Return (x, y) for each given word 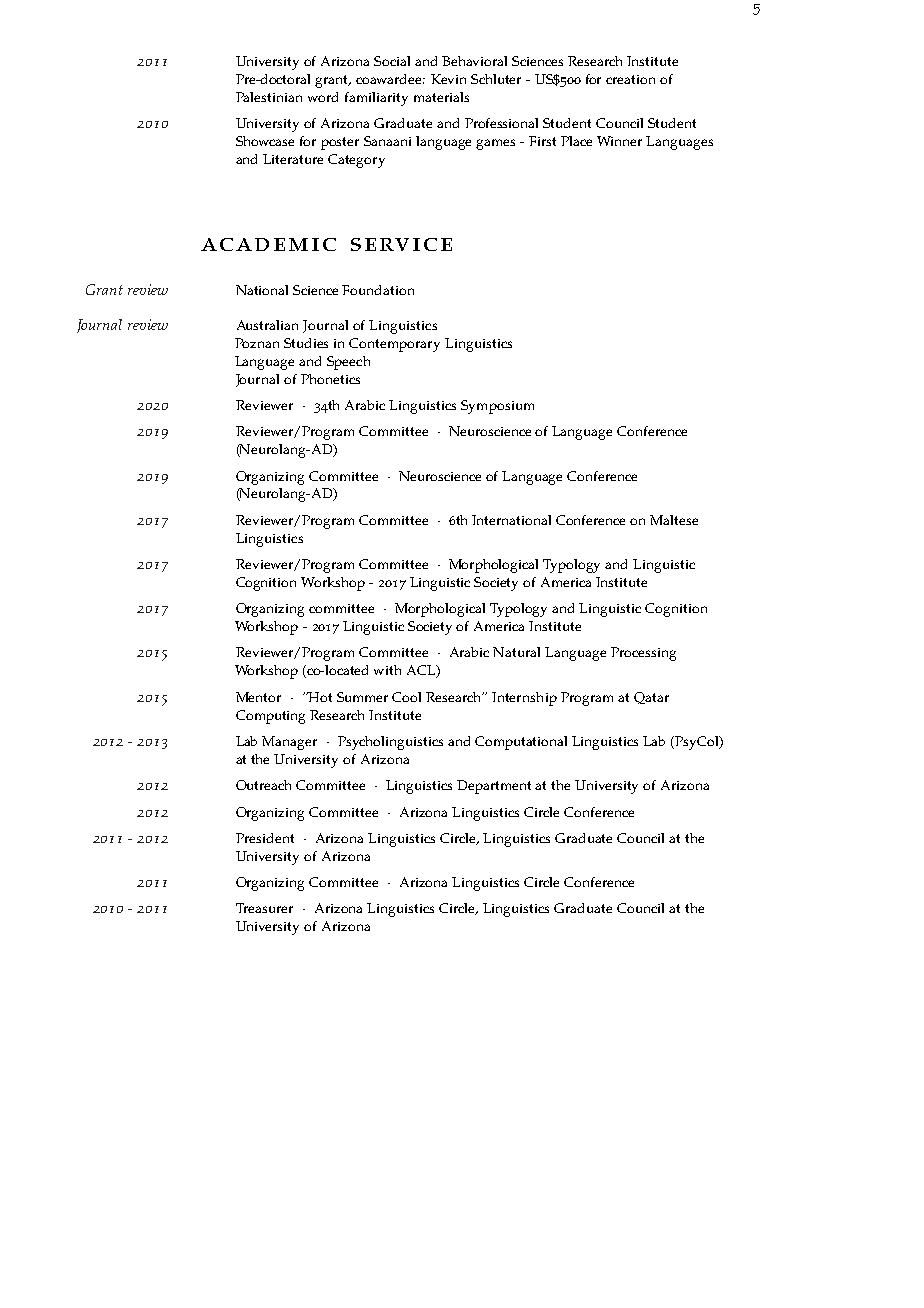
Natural (516, 652)
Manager (289, 743)
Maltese (674, 520)
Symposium (497, 407)
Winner (619, 141)
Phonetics (330, 379)
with (387, 670)
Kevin (448, 79)
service (401, 244)
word (323, 97)
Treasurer (264, 908)
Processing (643, 654)
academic (268, 244)
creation (630, 79)
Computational (521, 743)
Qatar (651, 698)
